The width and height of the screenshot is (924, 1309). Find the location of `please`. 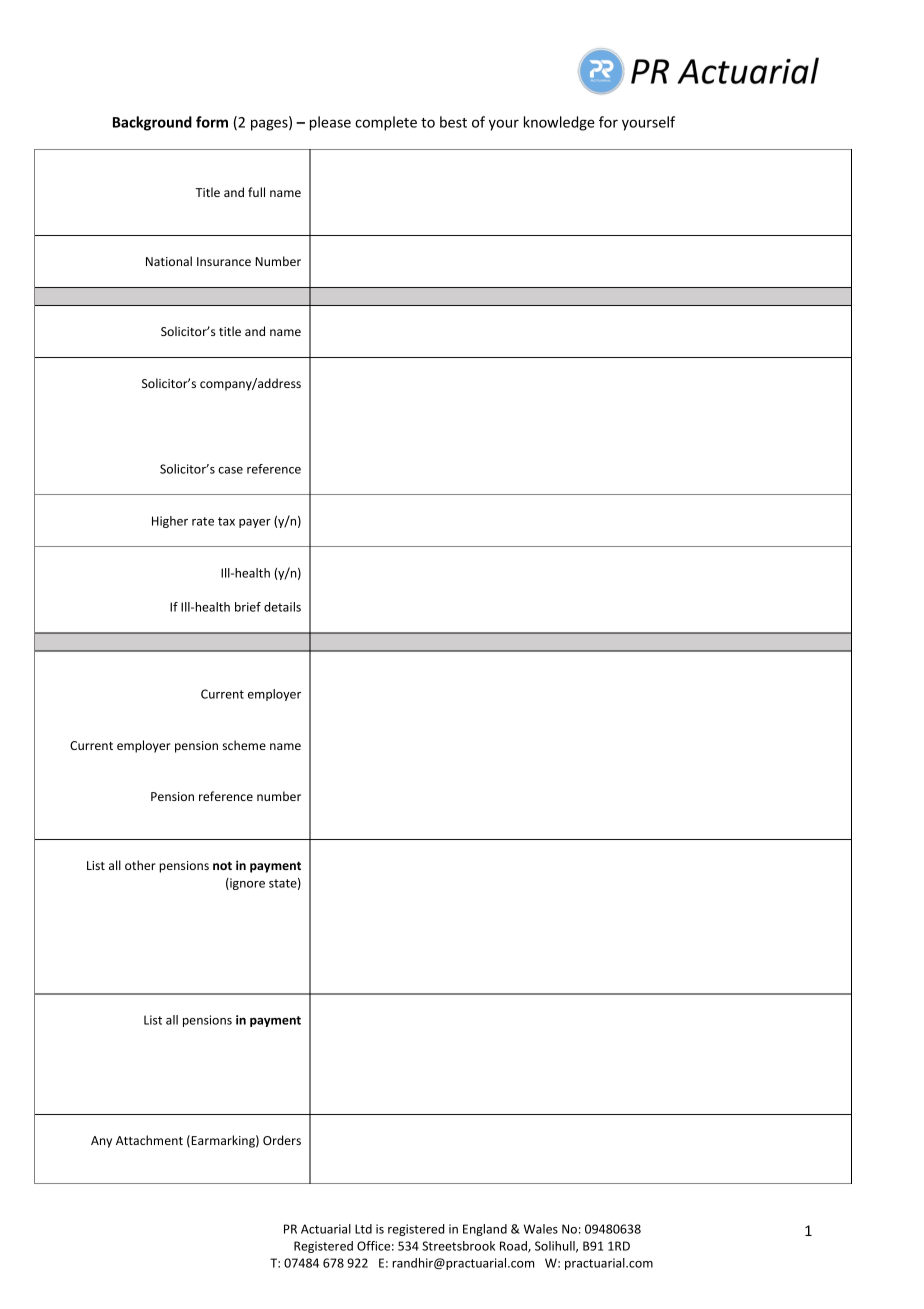

please is located at coordinates (330, 123).
